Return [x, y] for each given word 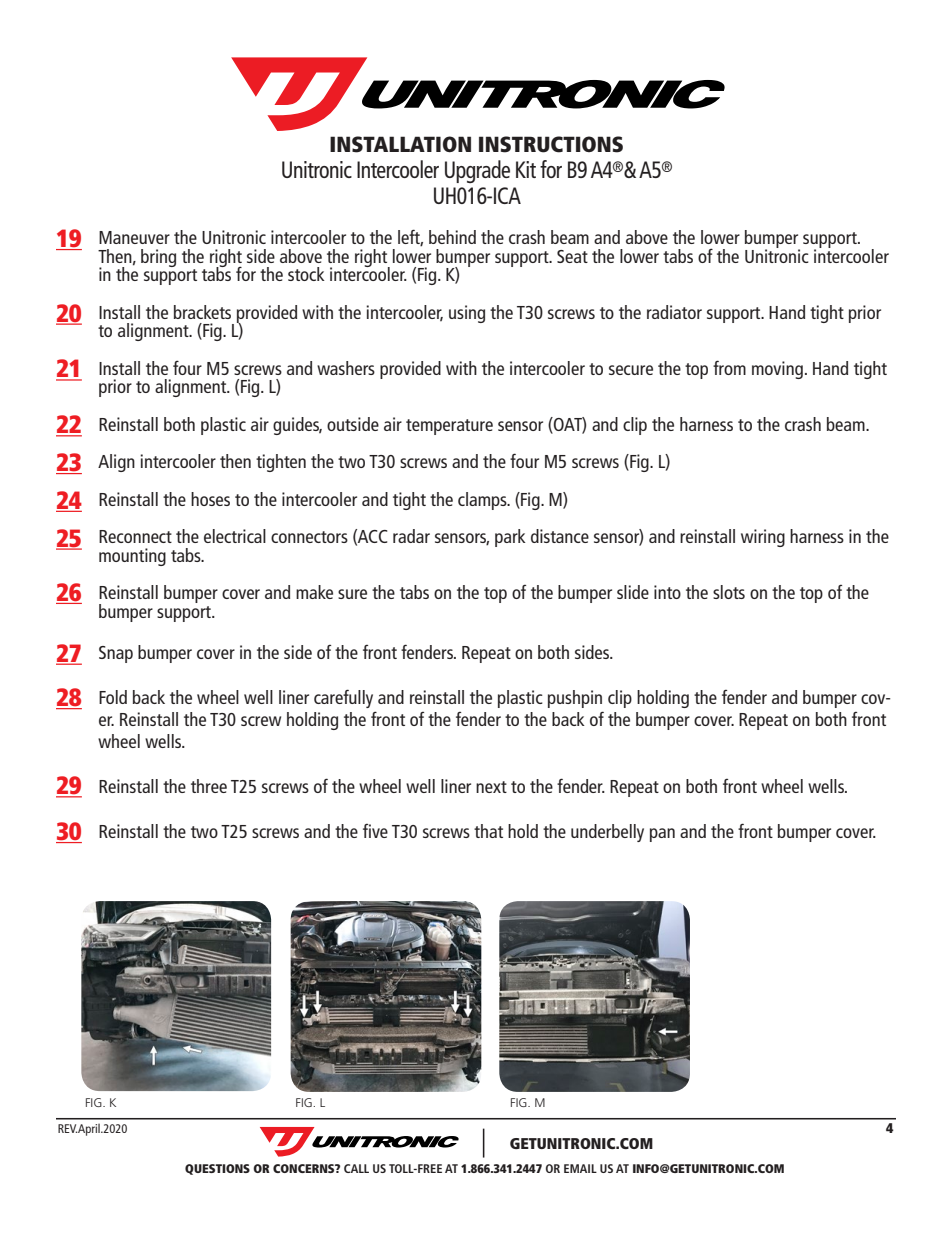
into [667, 592]
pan [662, 835]
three [209, 786]
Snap [116, 654]
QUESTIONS [217, 1169]
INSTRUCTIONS [551, 144]
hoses [210, 499]
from [729, 367]
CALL [356, 1168]
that [488, 831]
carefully [343, 698]
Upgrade [477, 171]
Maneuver [134, 237]
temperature [449, 427]
